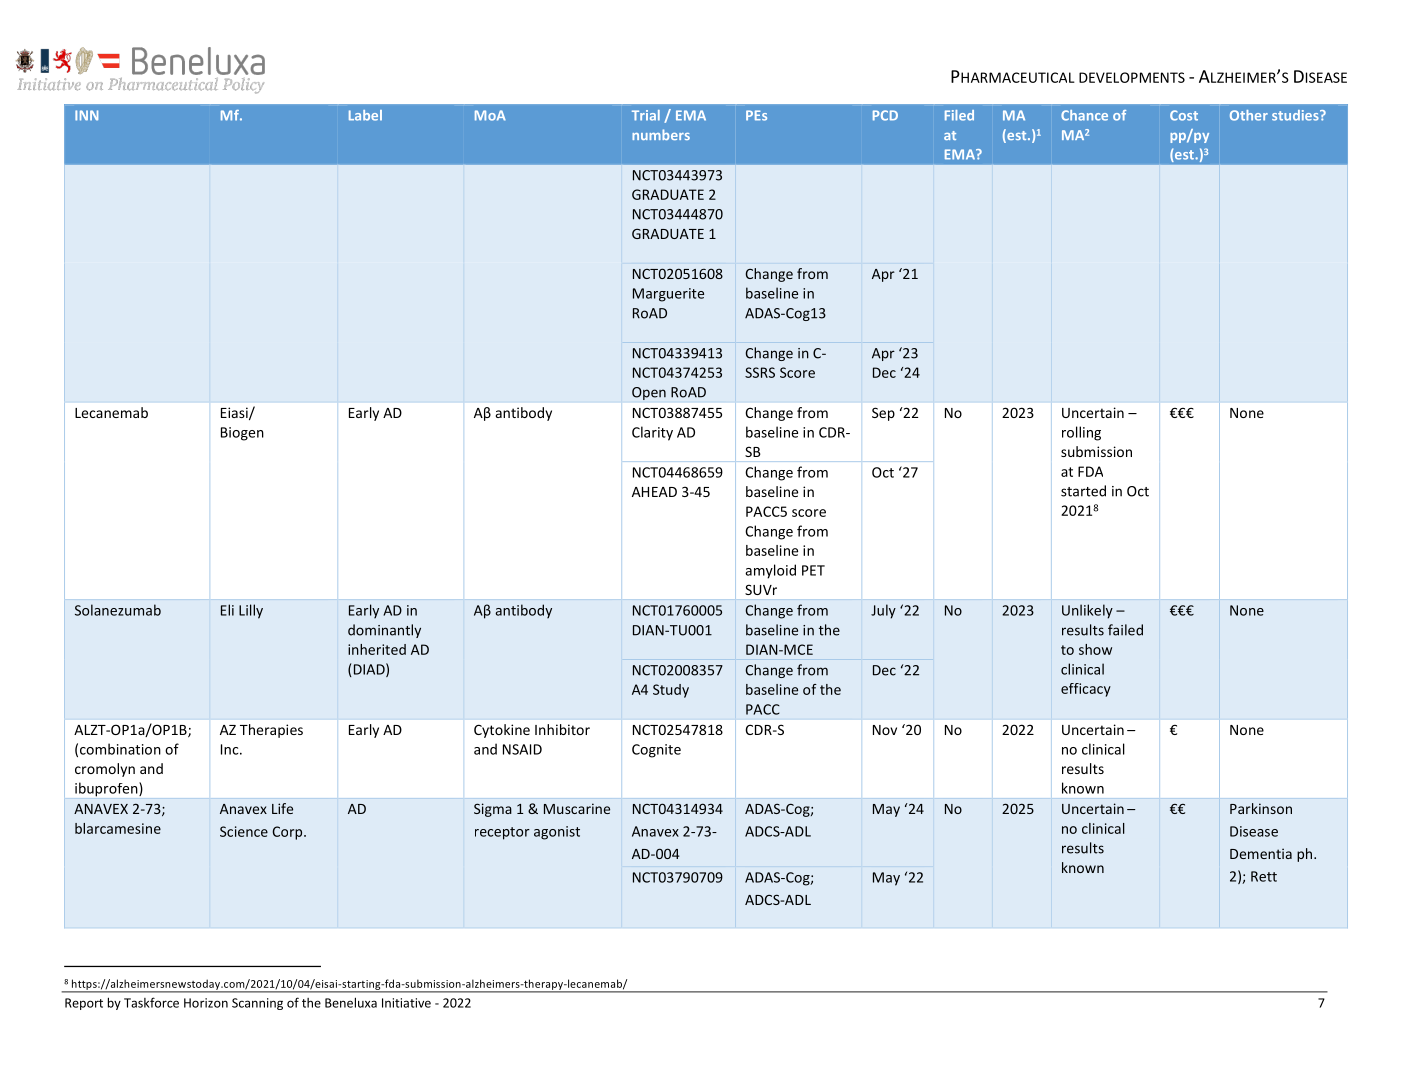  What do you see at coordinates (770, 571) in the document?
I see `amyloid` at bounding box center [770, 571].
